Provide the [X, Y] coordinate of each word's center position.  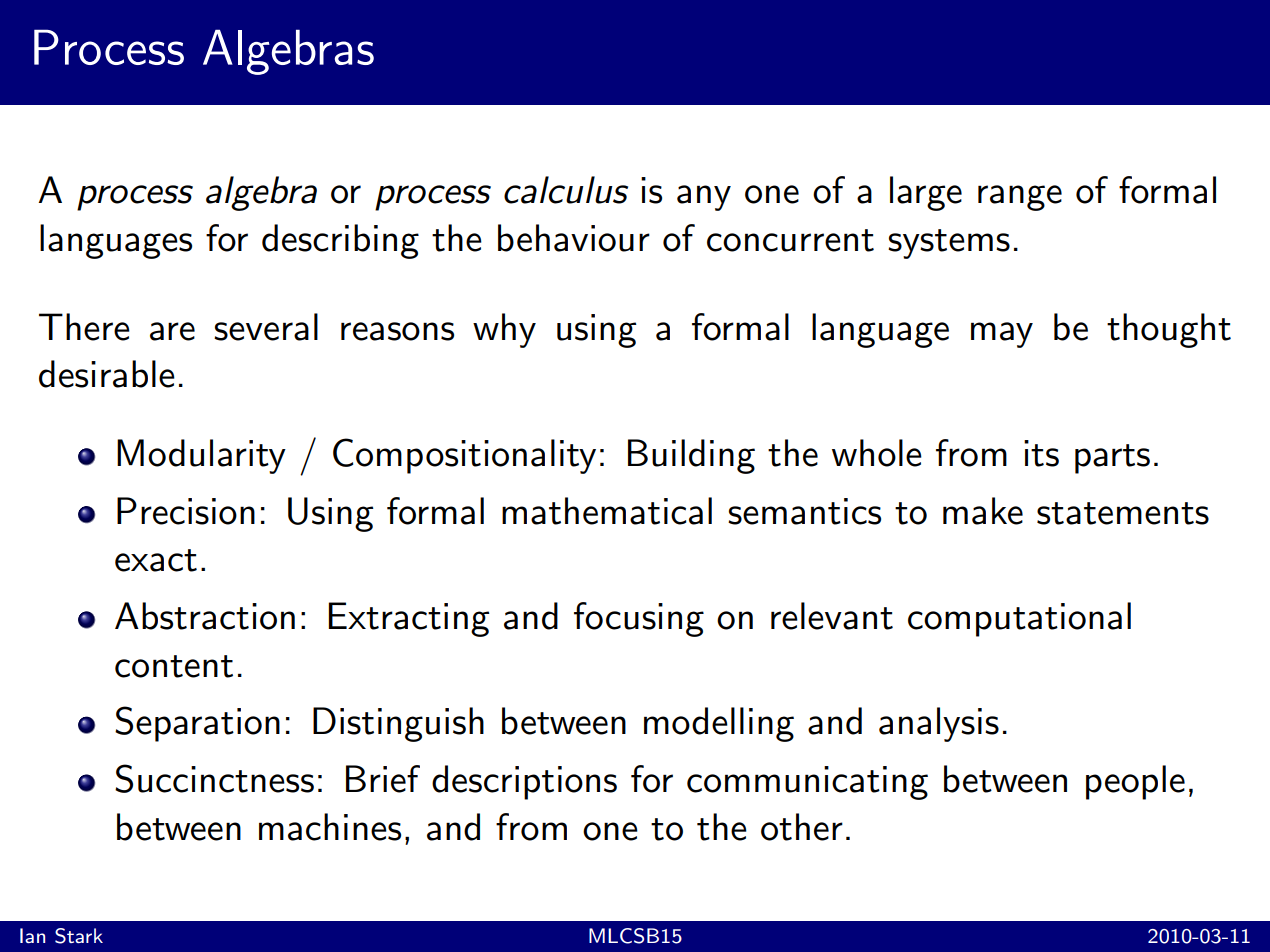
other [802, 827]
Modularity [201, 456]
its [1041, 453]
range [1020, 198]
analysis [939, 724]
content [174, 666]
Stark [79, 936]
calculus [566, 190]
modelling [719, 724]
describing [340, 241]
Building [691, 456]
